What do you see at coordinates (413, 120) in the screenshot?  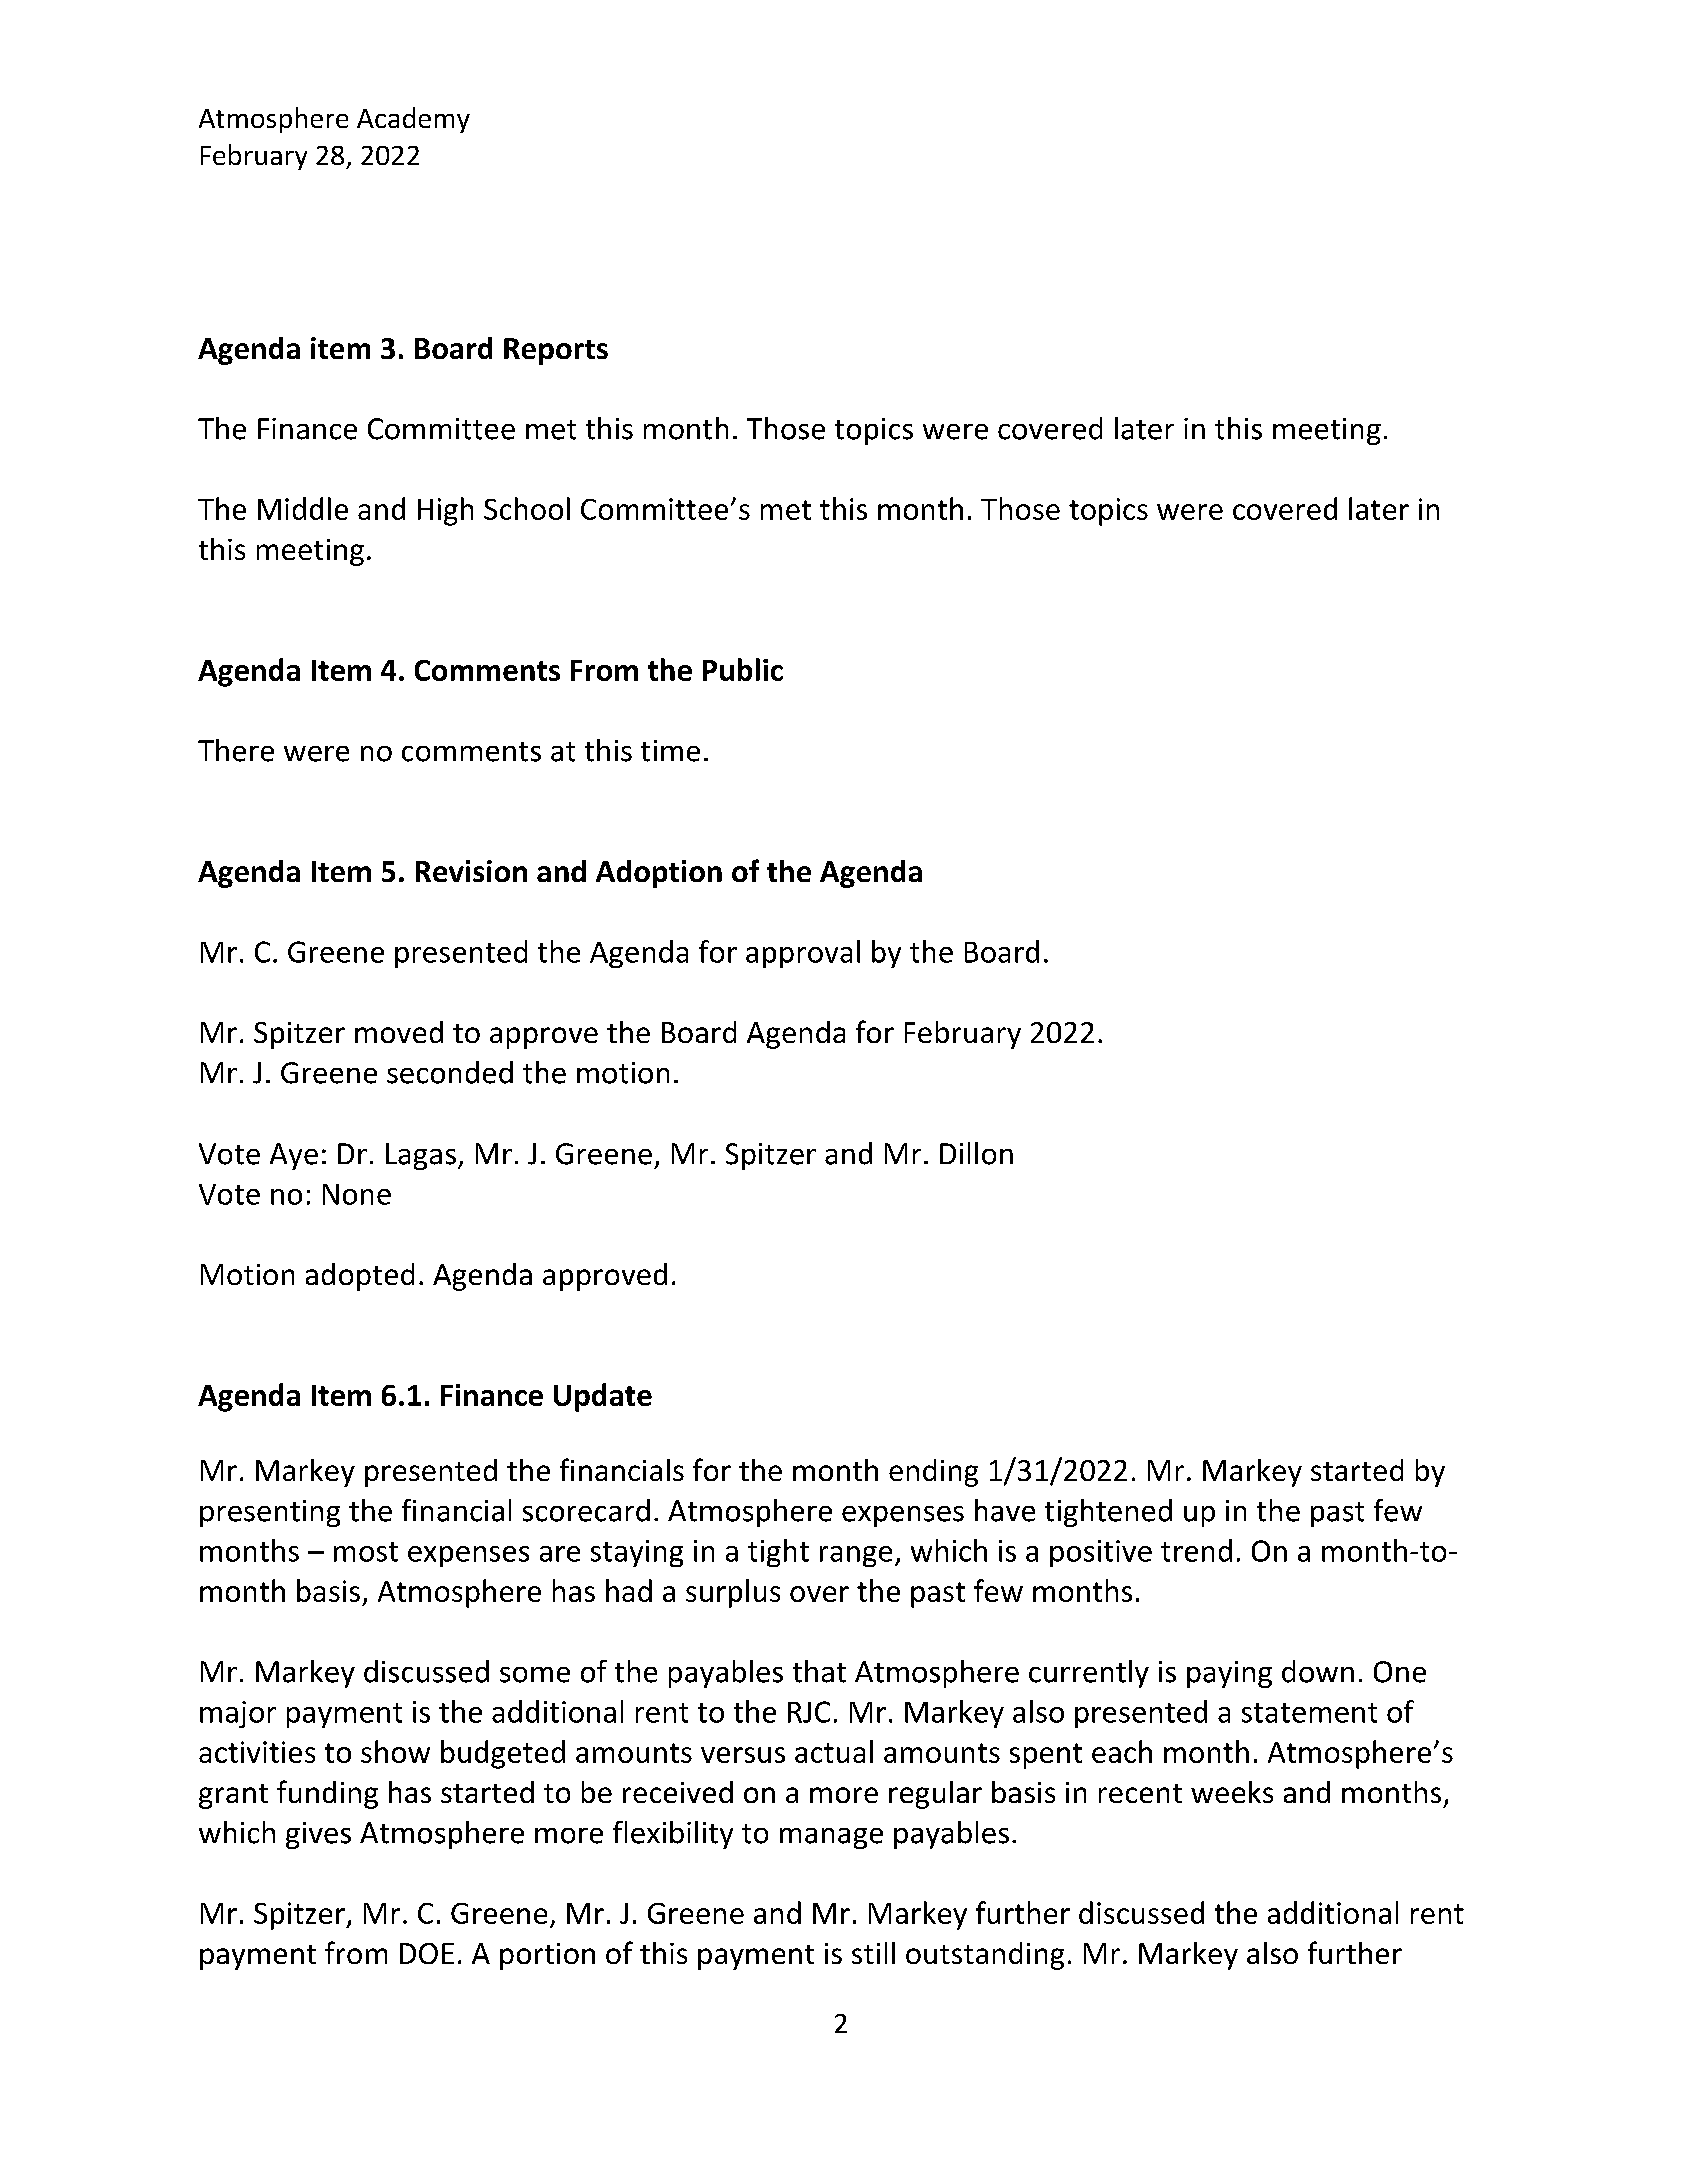 I see `Academy` at bounding box center [413, 120].
